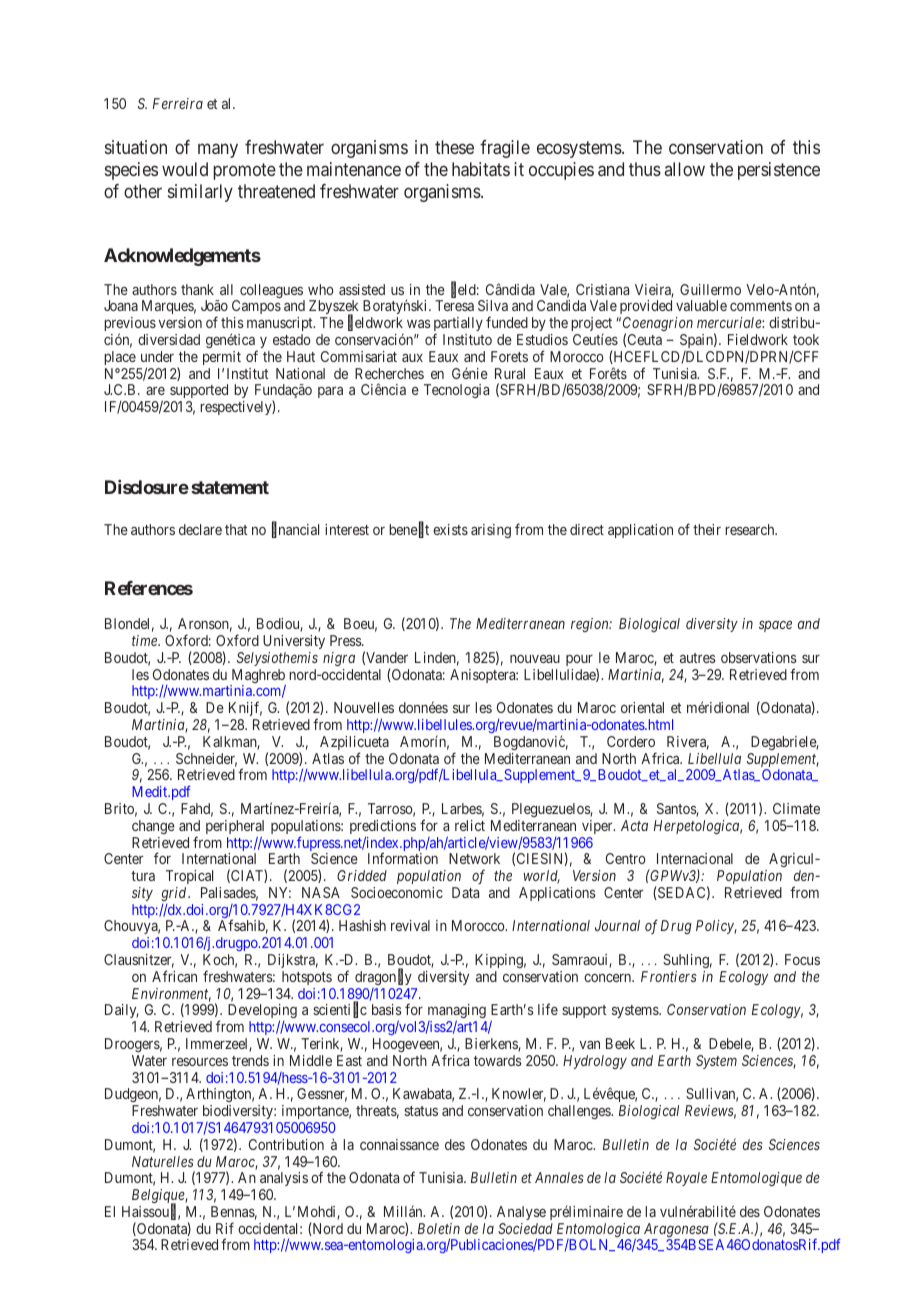 Image resolution: width=923 pixels, height=1316 pixels. I want to click on nouveau, so click(535, 659).
